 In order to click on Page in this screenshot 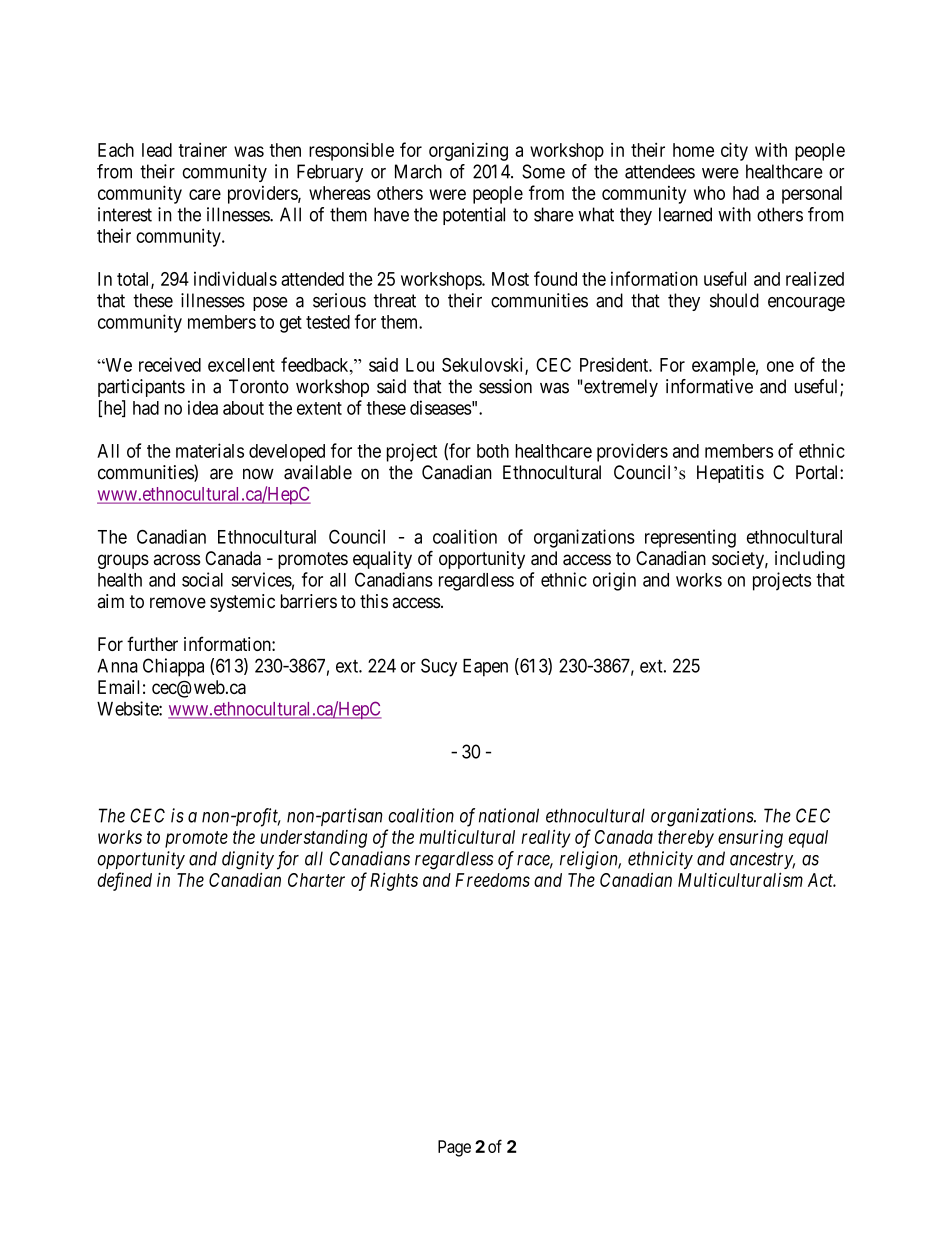, I will do `click(454, 1148)`.
